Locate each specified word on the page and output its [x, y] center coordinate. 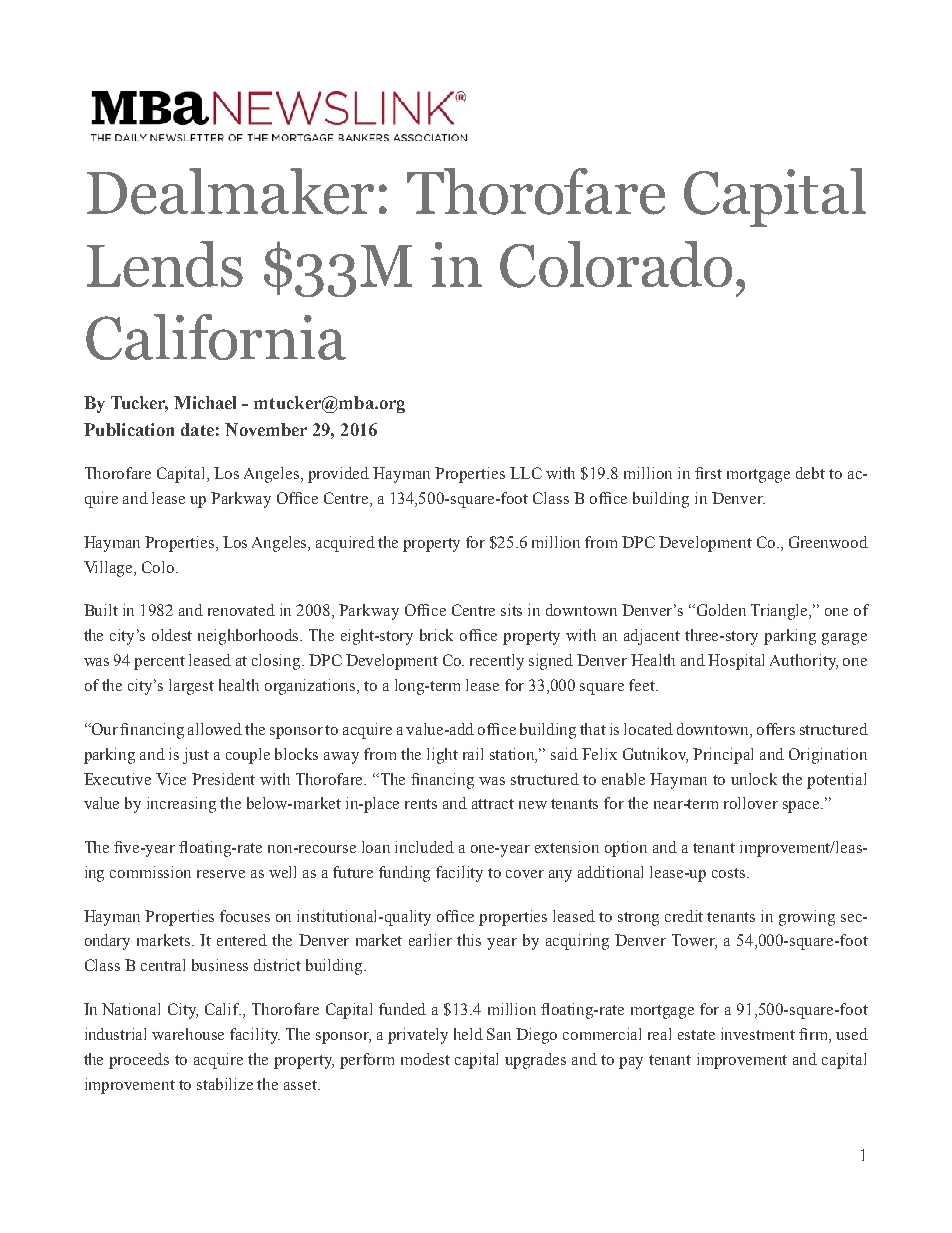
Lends [165, 264]
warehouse [188, 1034]
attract [493, 804]
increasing [181, 805]
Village [109, 569]
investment [758, 1034]
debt [810, 473]
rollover [751, 803]
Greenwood [828, 542]
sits [511, 610]
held [468, 1034]
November [266, 429]
